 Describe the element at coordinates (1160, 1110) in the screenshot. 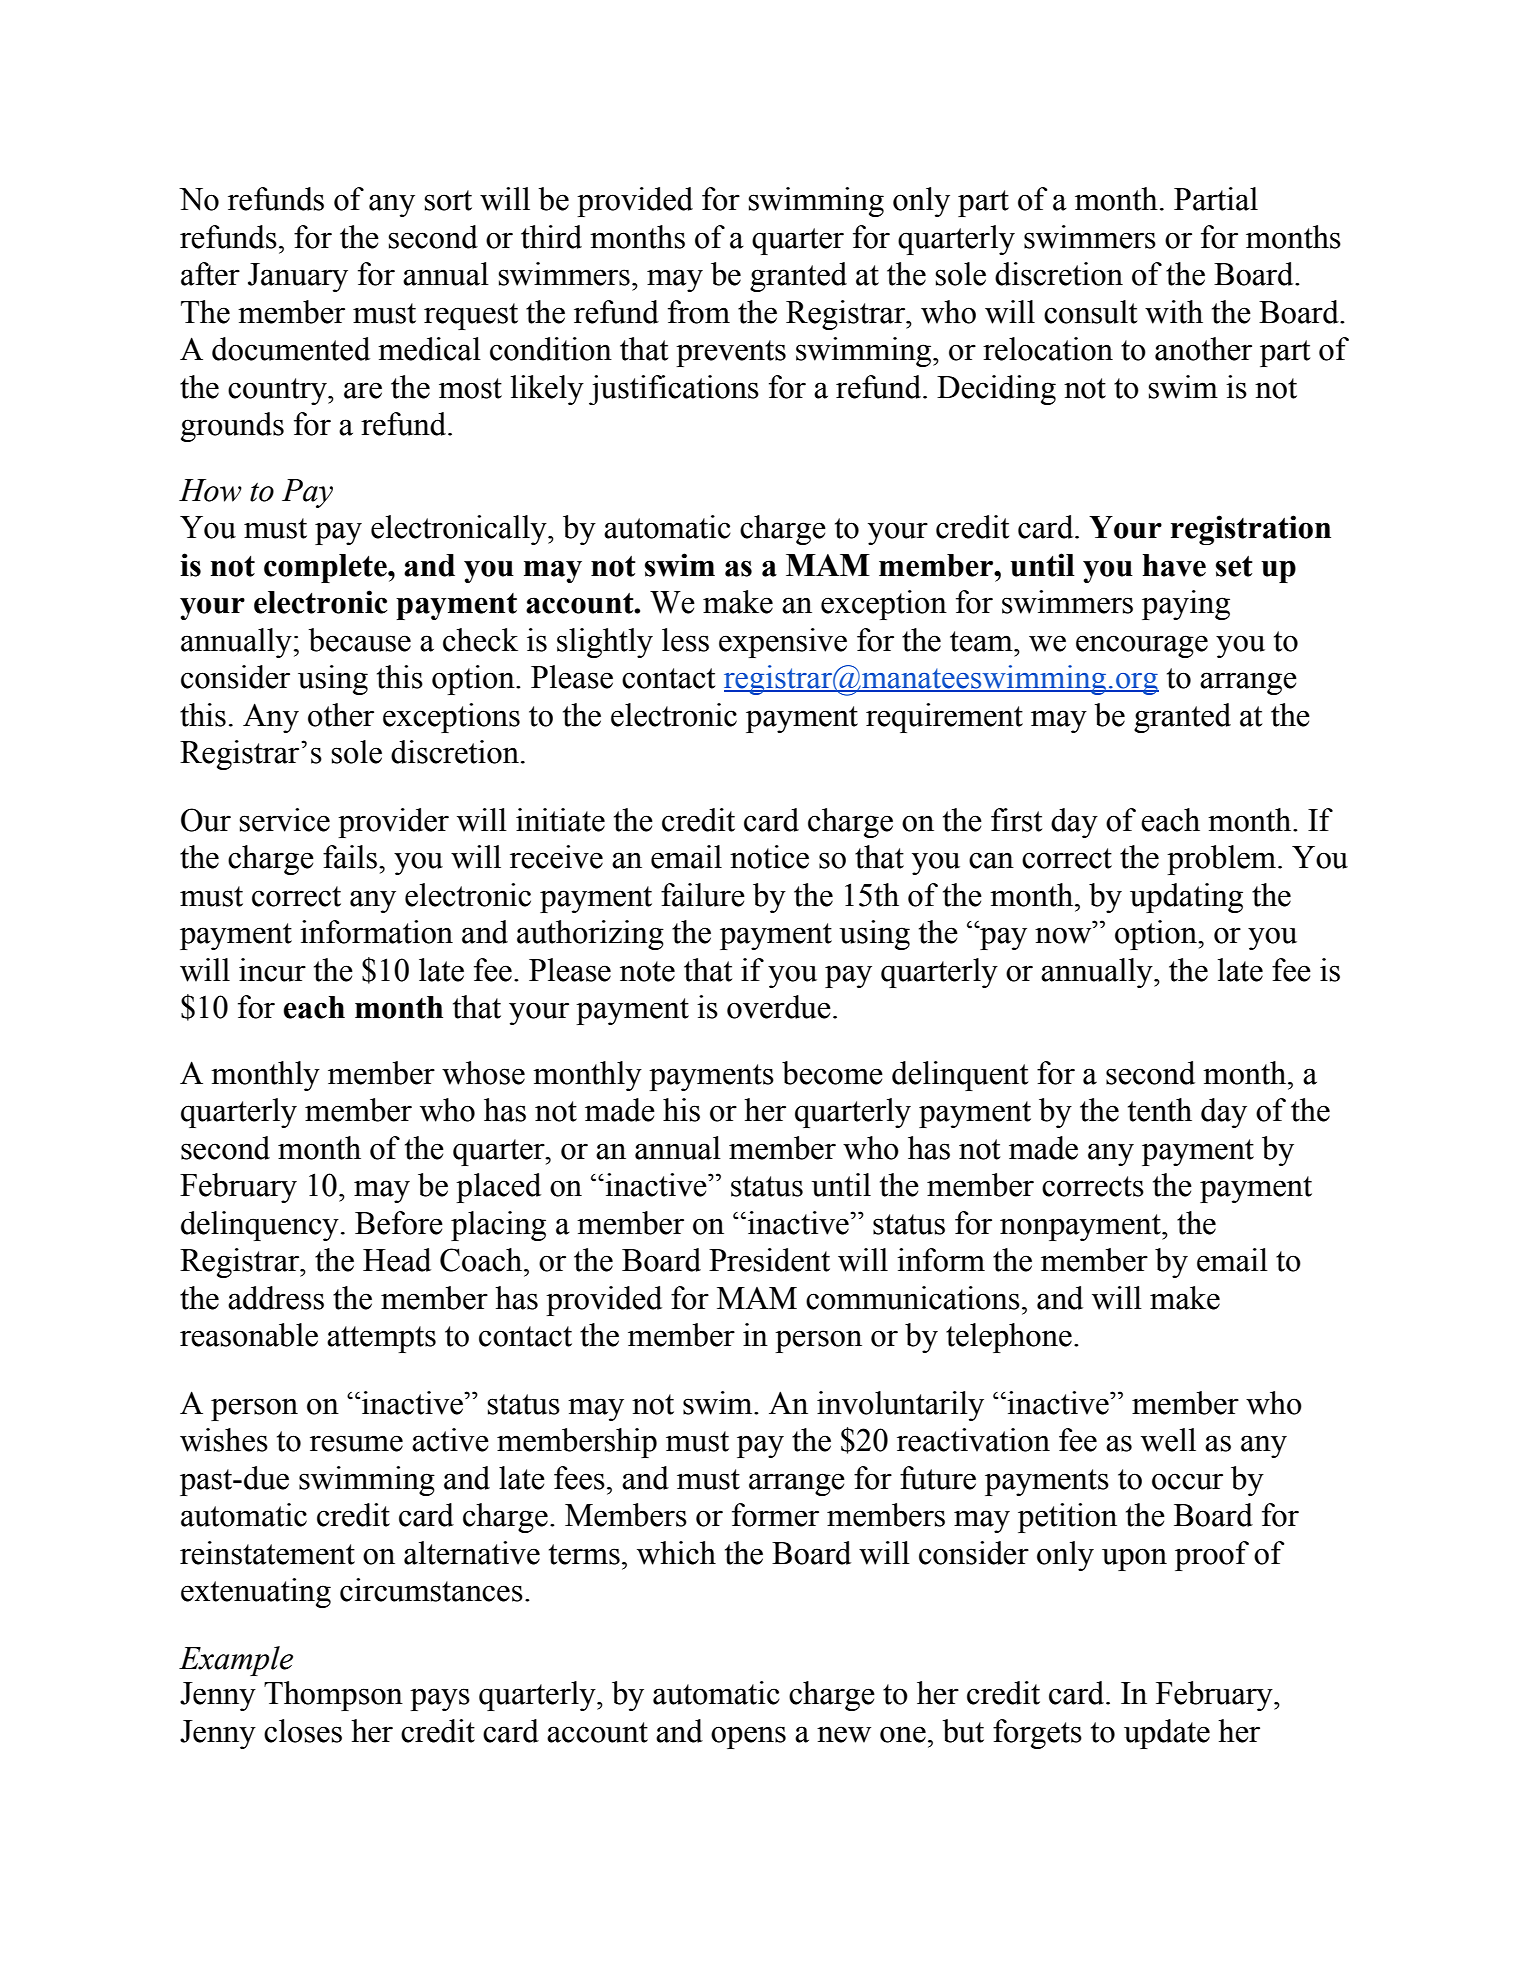

I see `tenth` at that location.
